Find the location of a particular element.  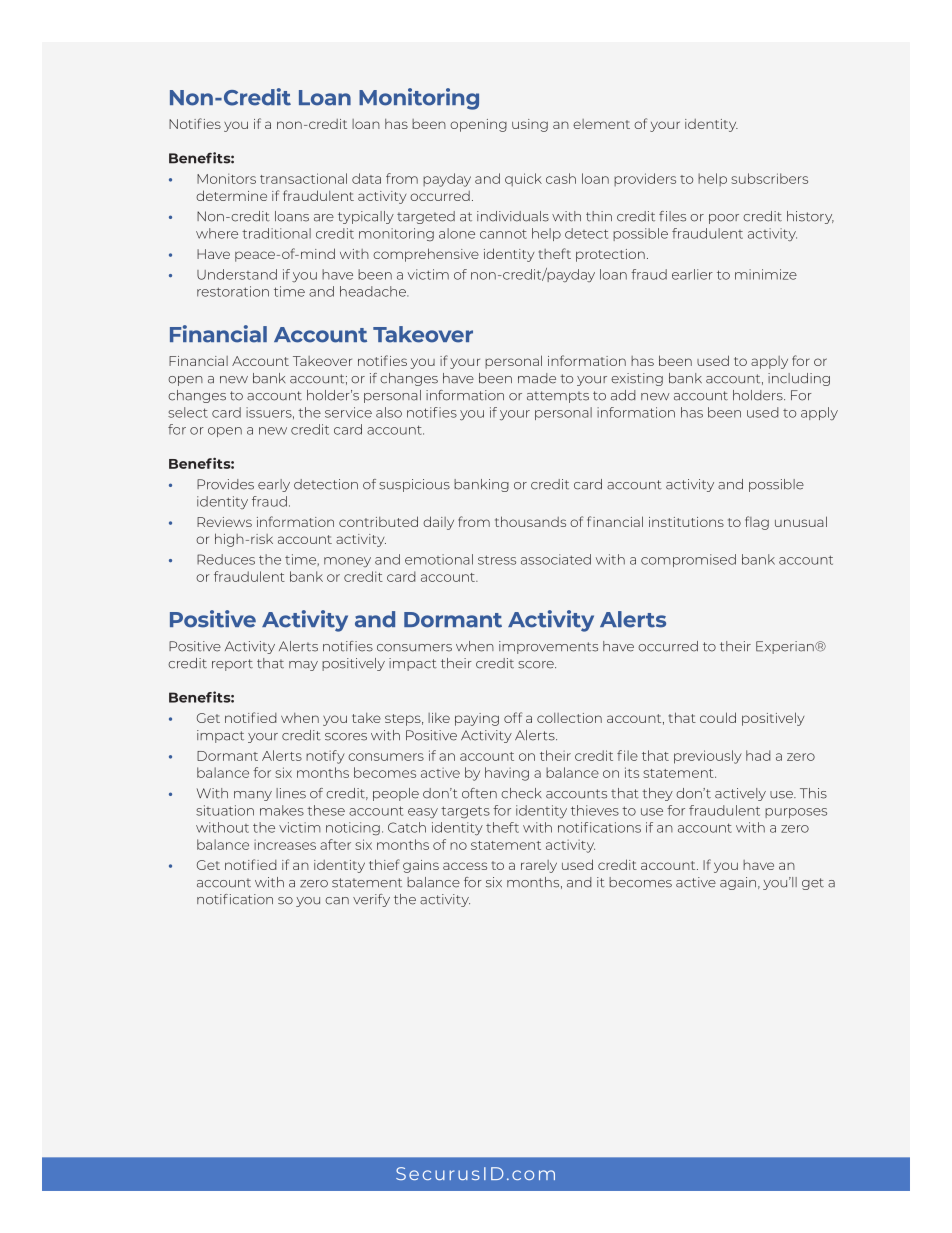

restoration is located at coordinates (233, 291).
